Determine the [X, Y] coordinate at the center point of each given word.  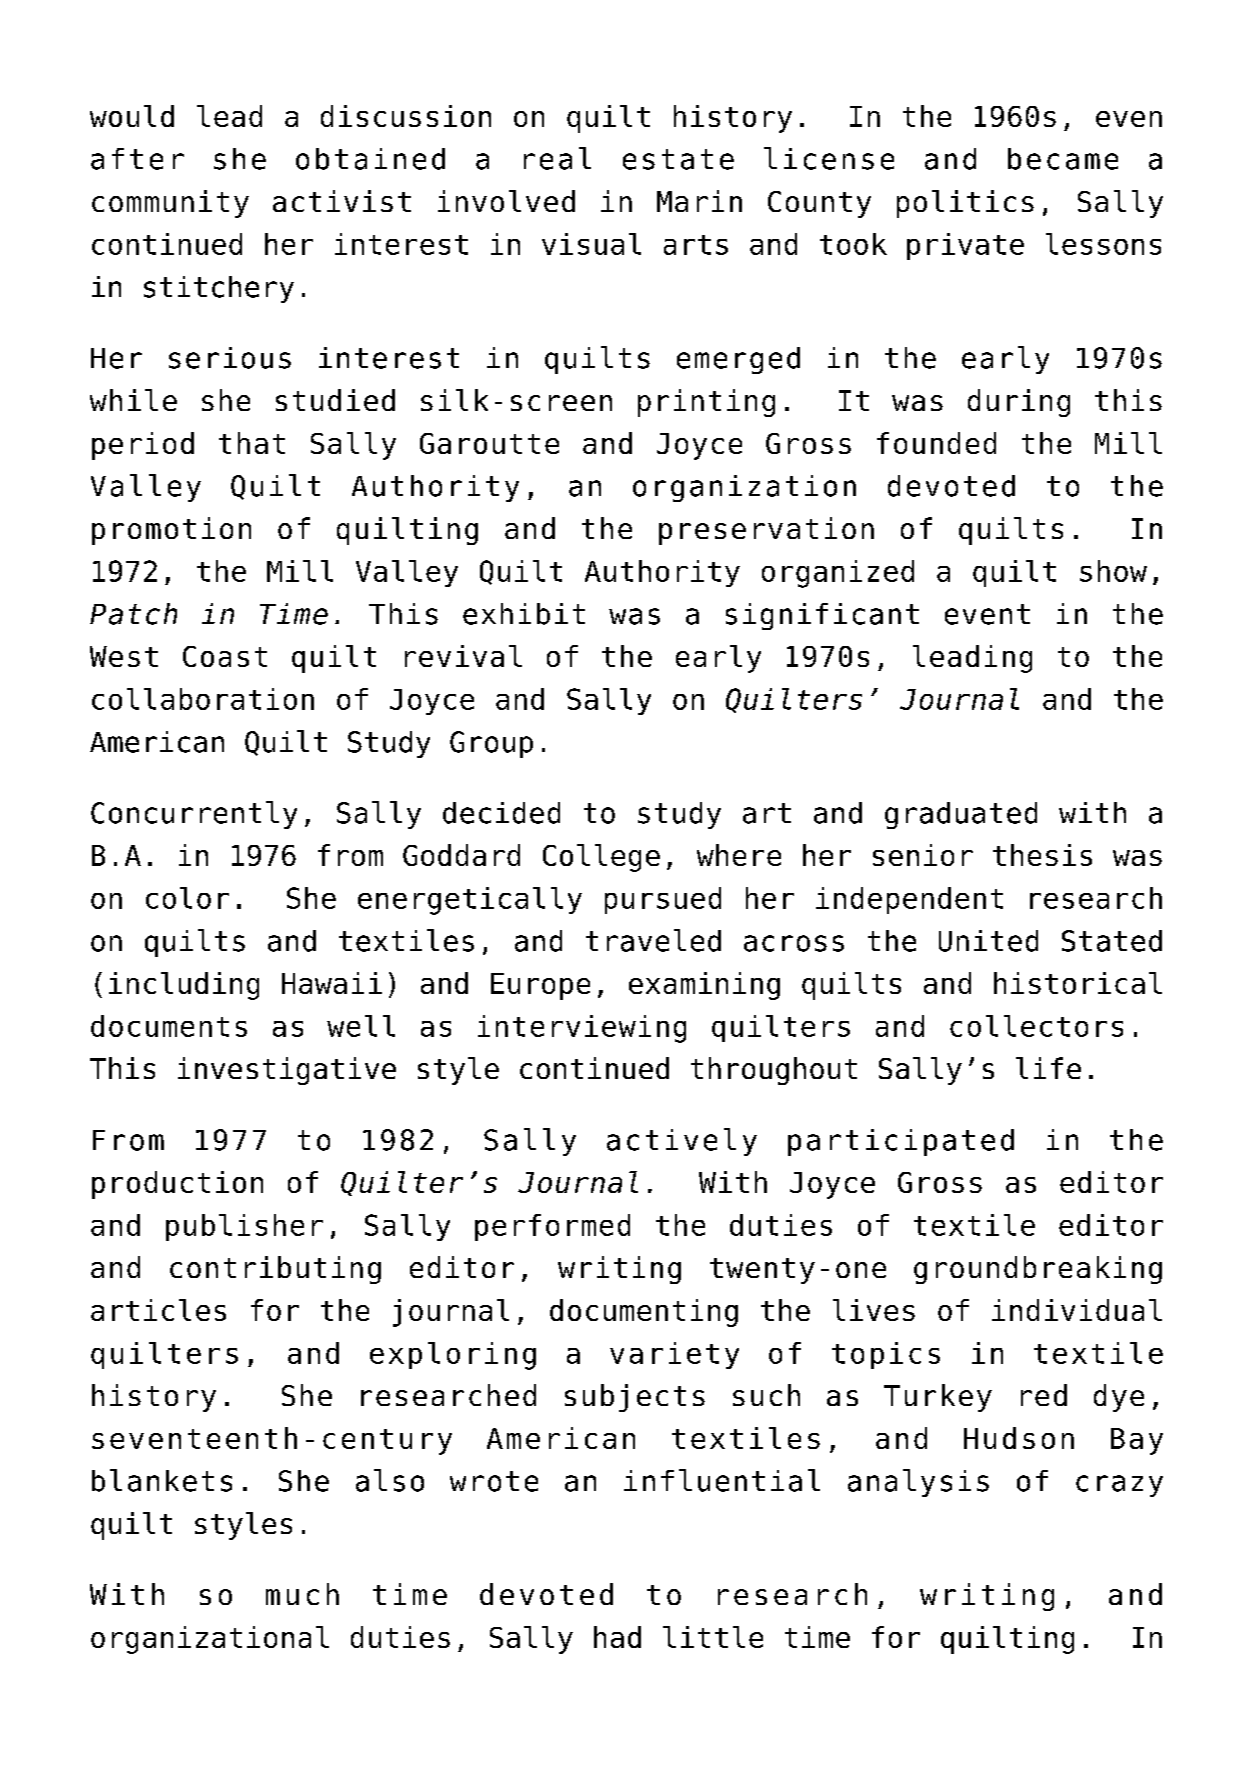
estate [678, 159]
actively [682, 1142]
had [617, 1637]
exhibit [524, 614]
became [1063, 159]
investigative [287, 1071]
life [1048, 1068]
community [170, 204]
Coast [225, 656]
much [302, 1594]
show [1113, 571]
